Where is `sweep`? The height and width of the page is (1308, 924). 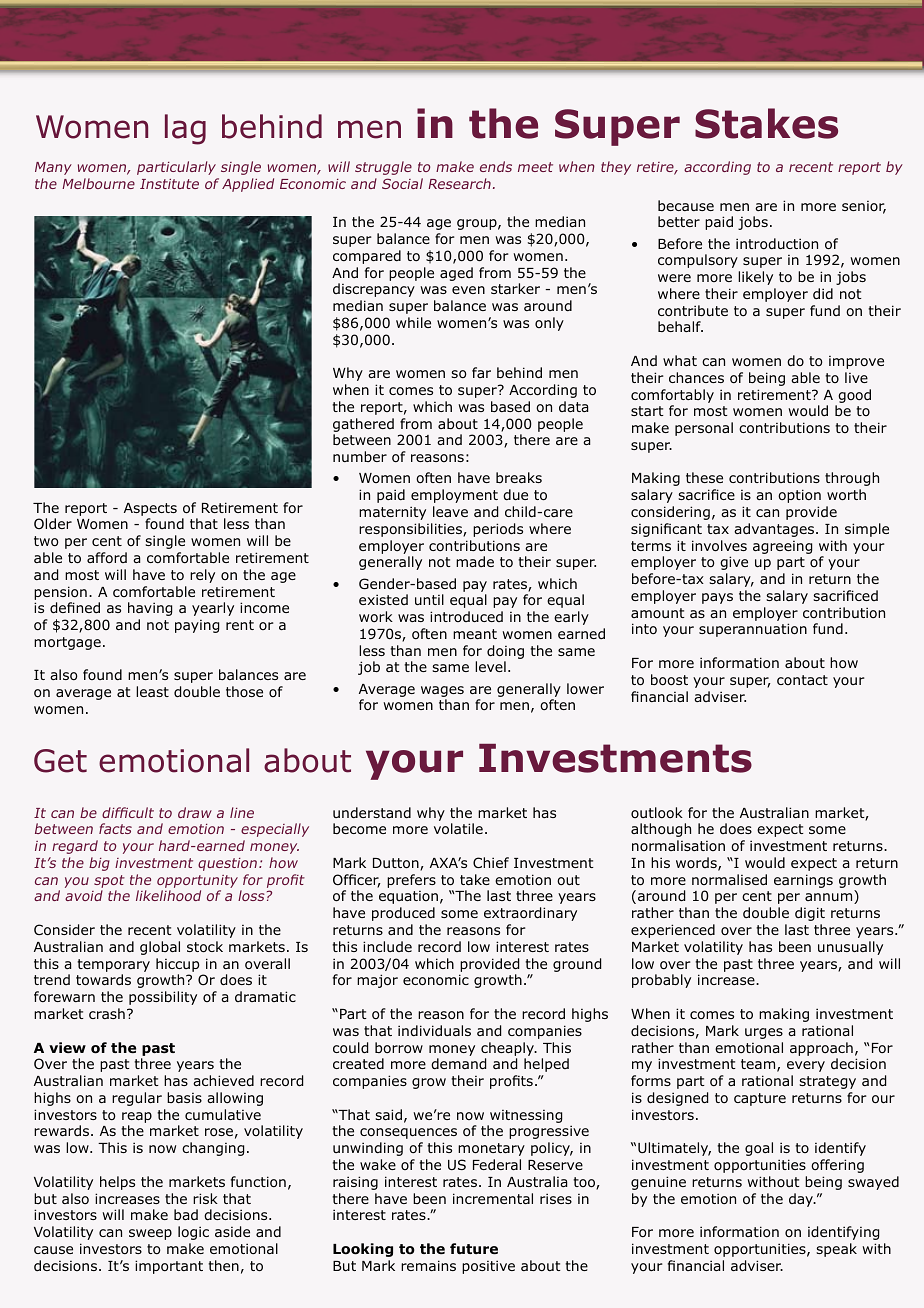 sweep is located at coordinates (150, 1234).
